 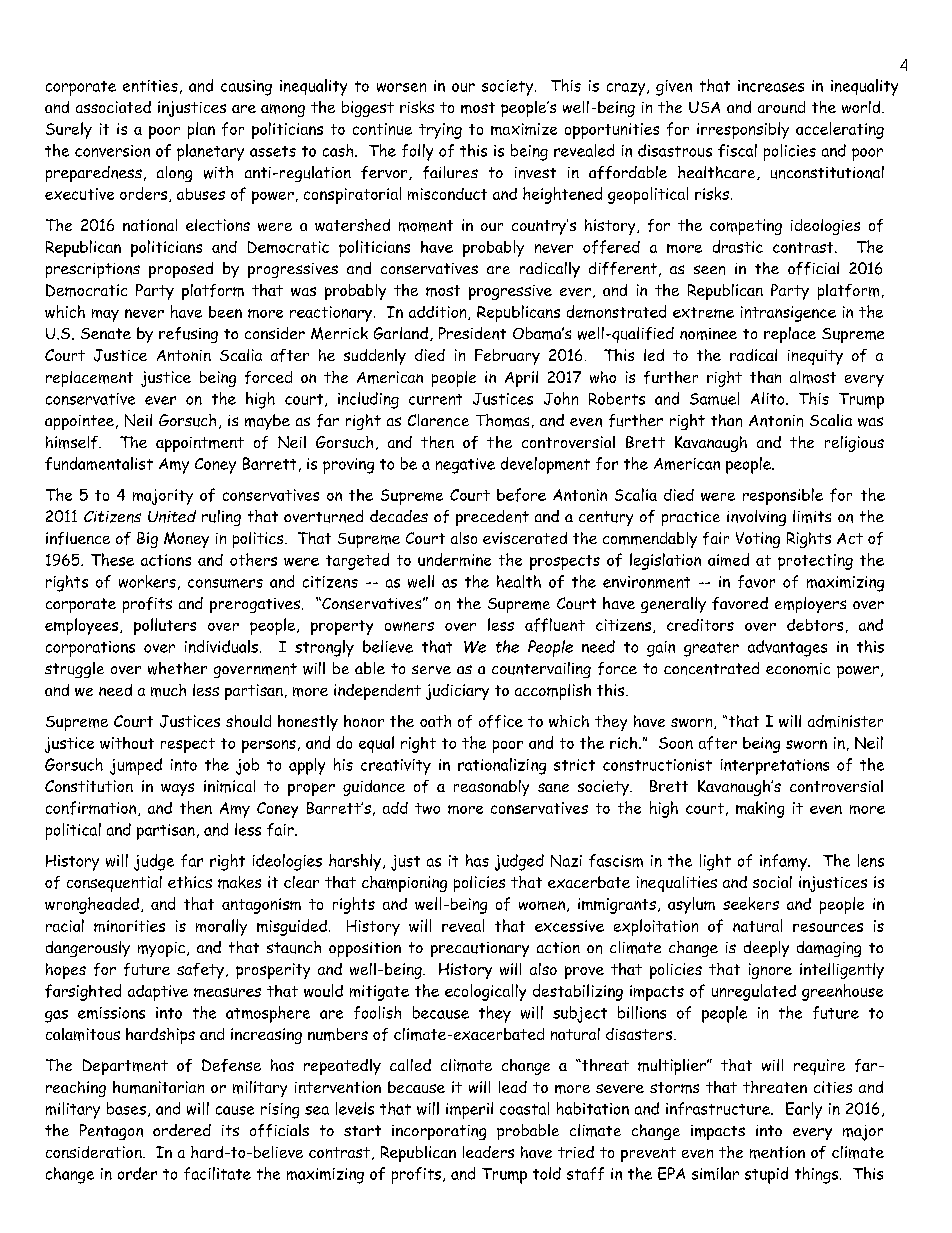 I want to click on owners, so click(x=409, y=626).
